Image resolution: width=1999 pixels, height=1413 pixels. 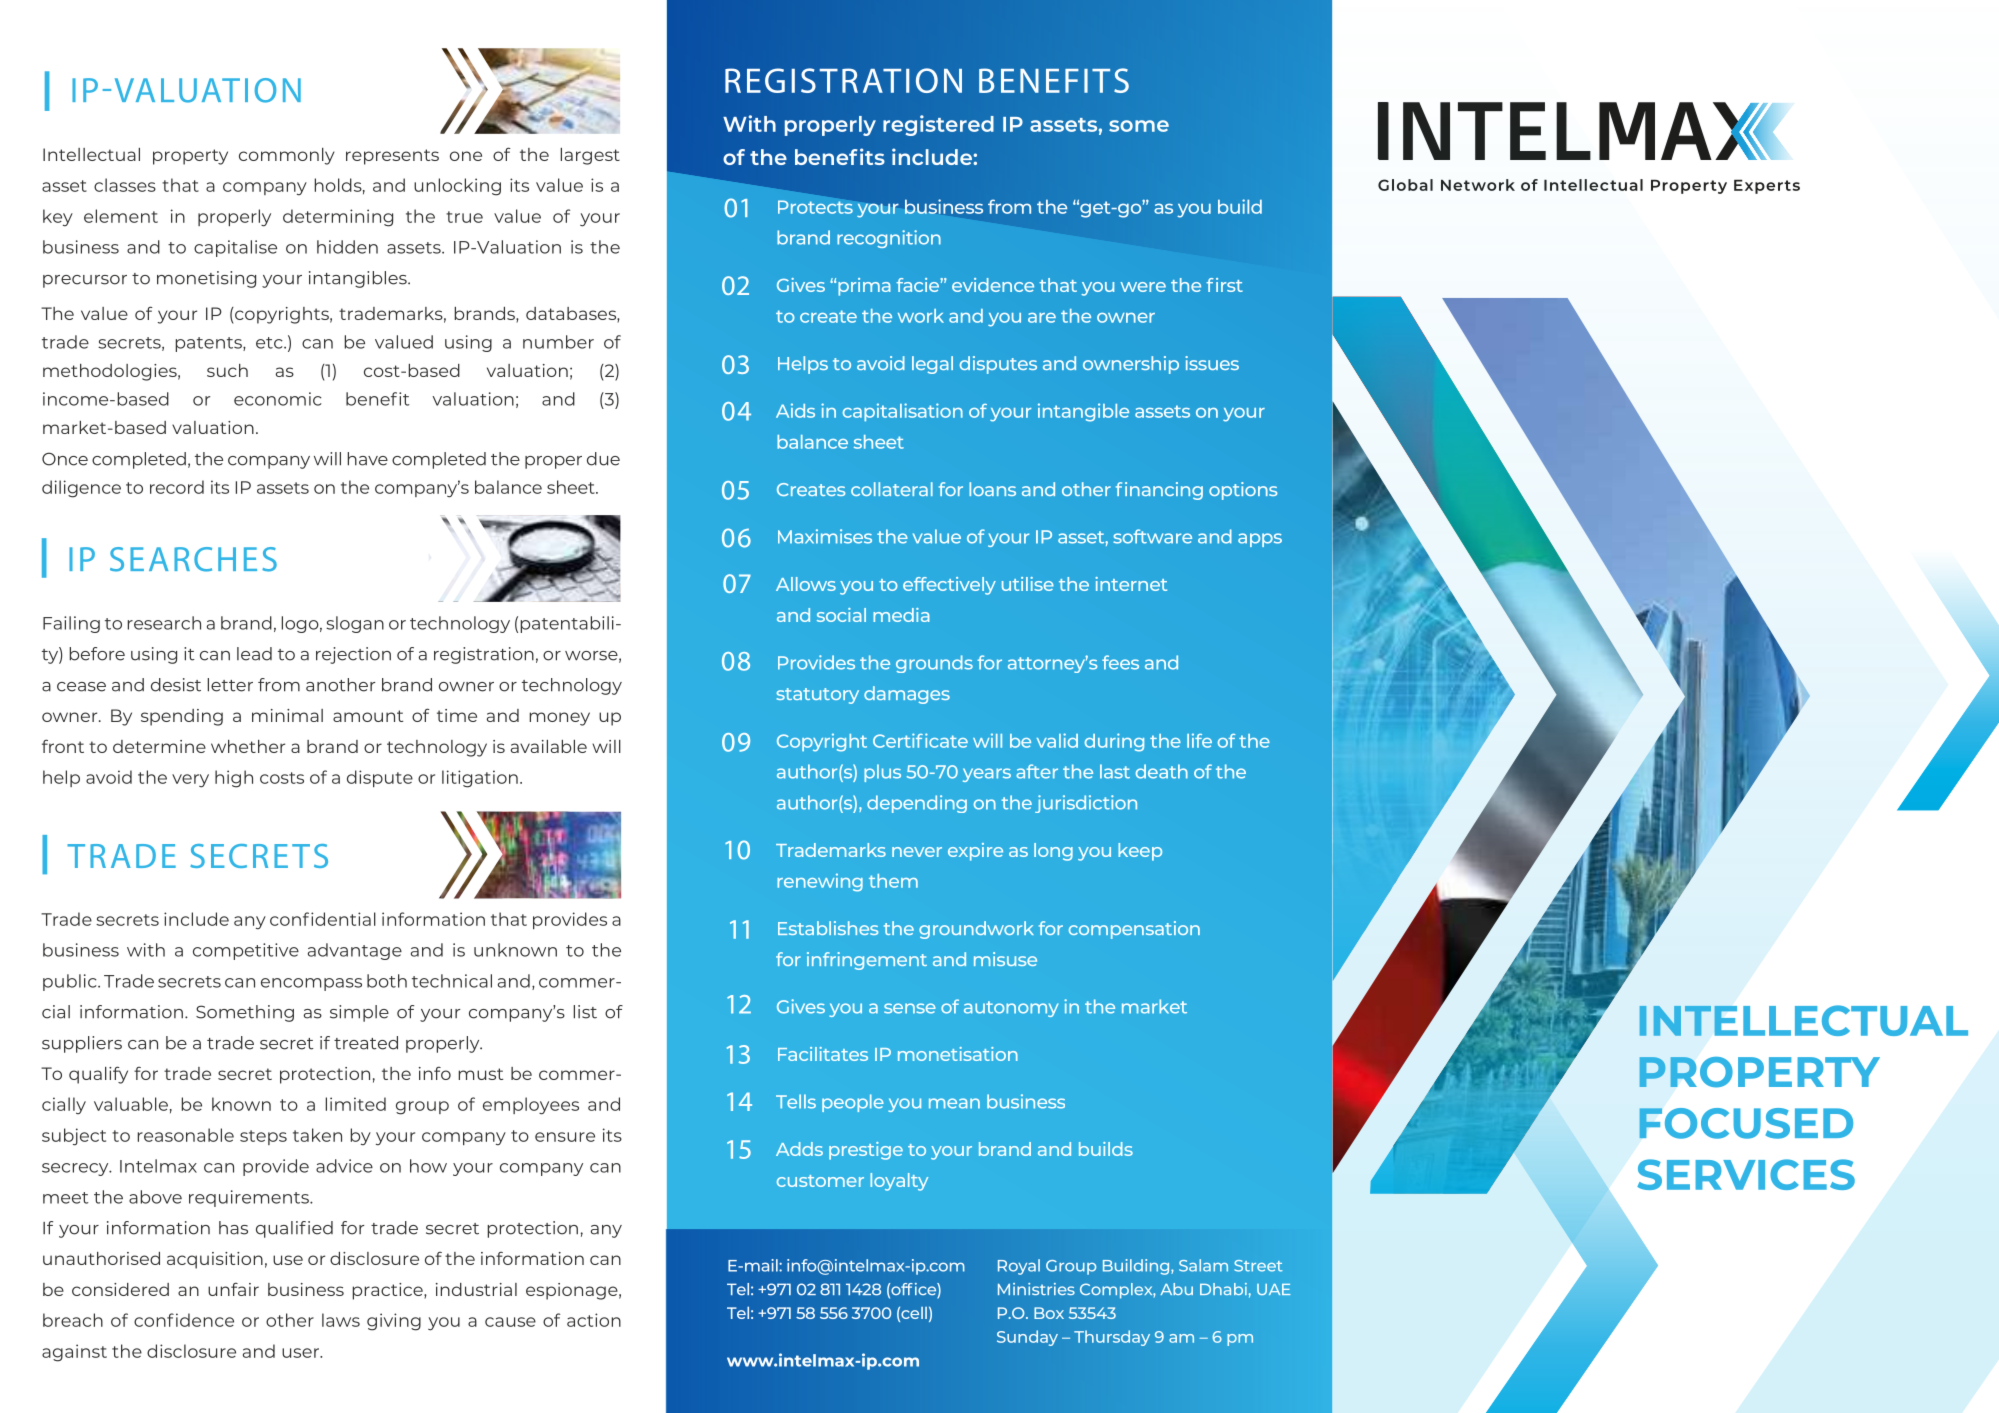 What do you see at coordinates (248, 746) in the page?
I see `whether` at bounding box center [248, 746].
